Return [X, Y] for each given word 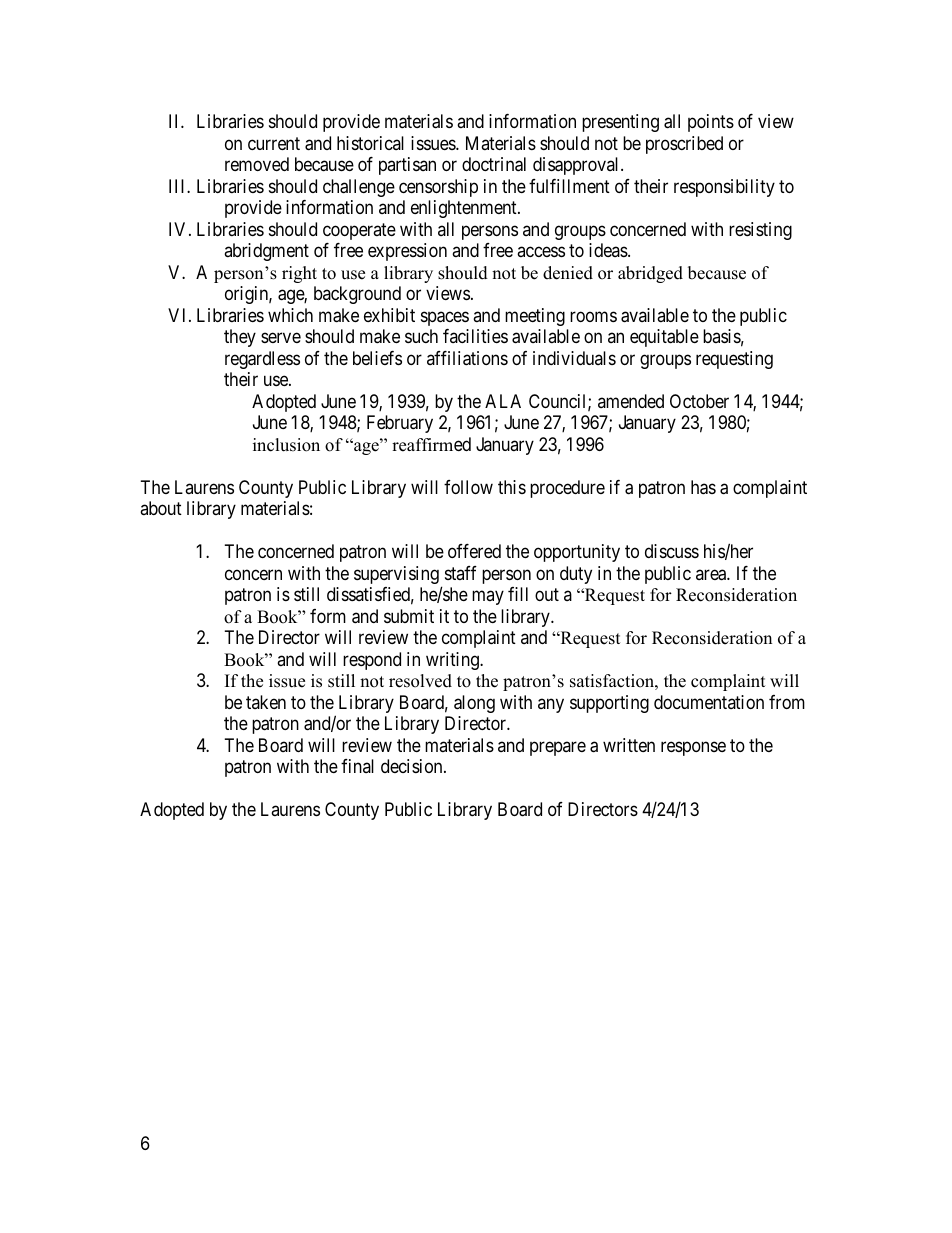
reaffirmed [431, 444]
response [693, 748]
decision [413, 766]
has [703, 487]
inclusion [286, 445]
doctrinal [494, 164]
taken [266, 702]
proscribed [684, 145]
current [274, 143]
